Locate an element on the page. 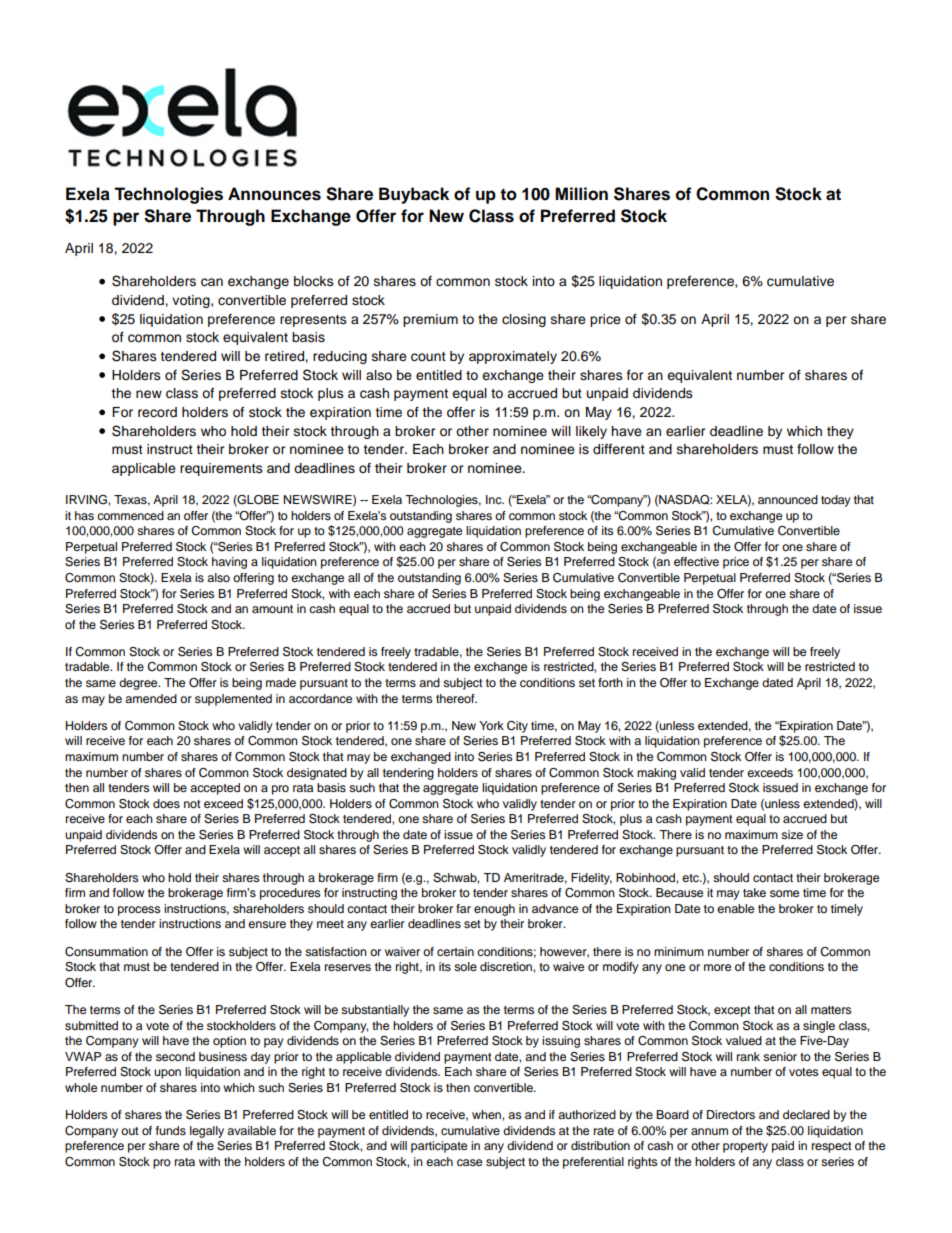 Image resolution: width=952 pixels, height=1233 pixels. can is located at coordinates (212, 282).
